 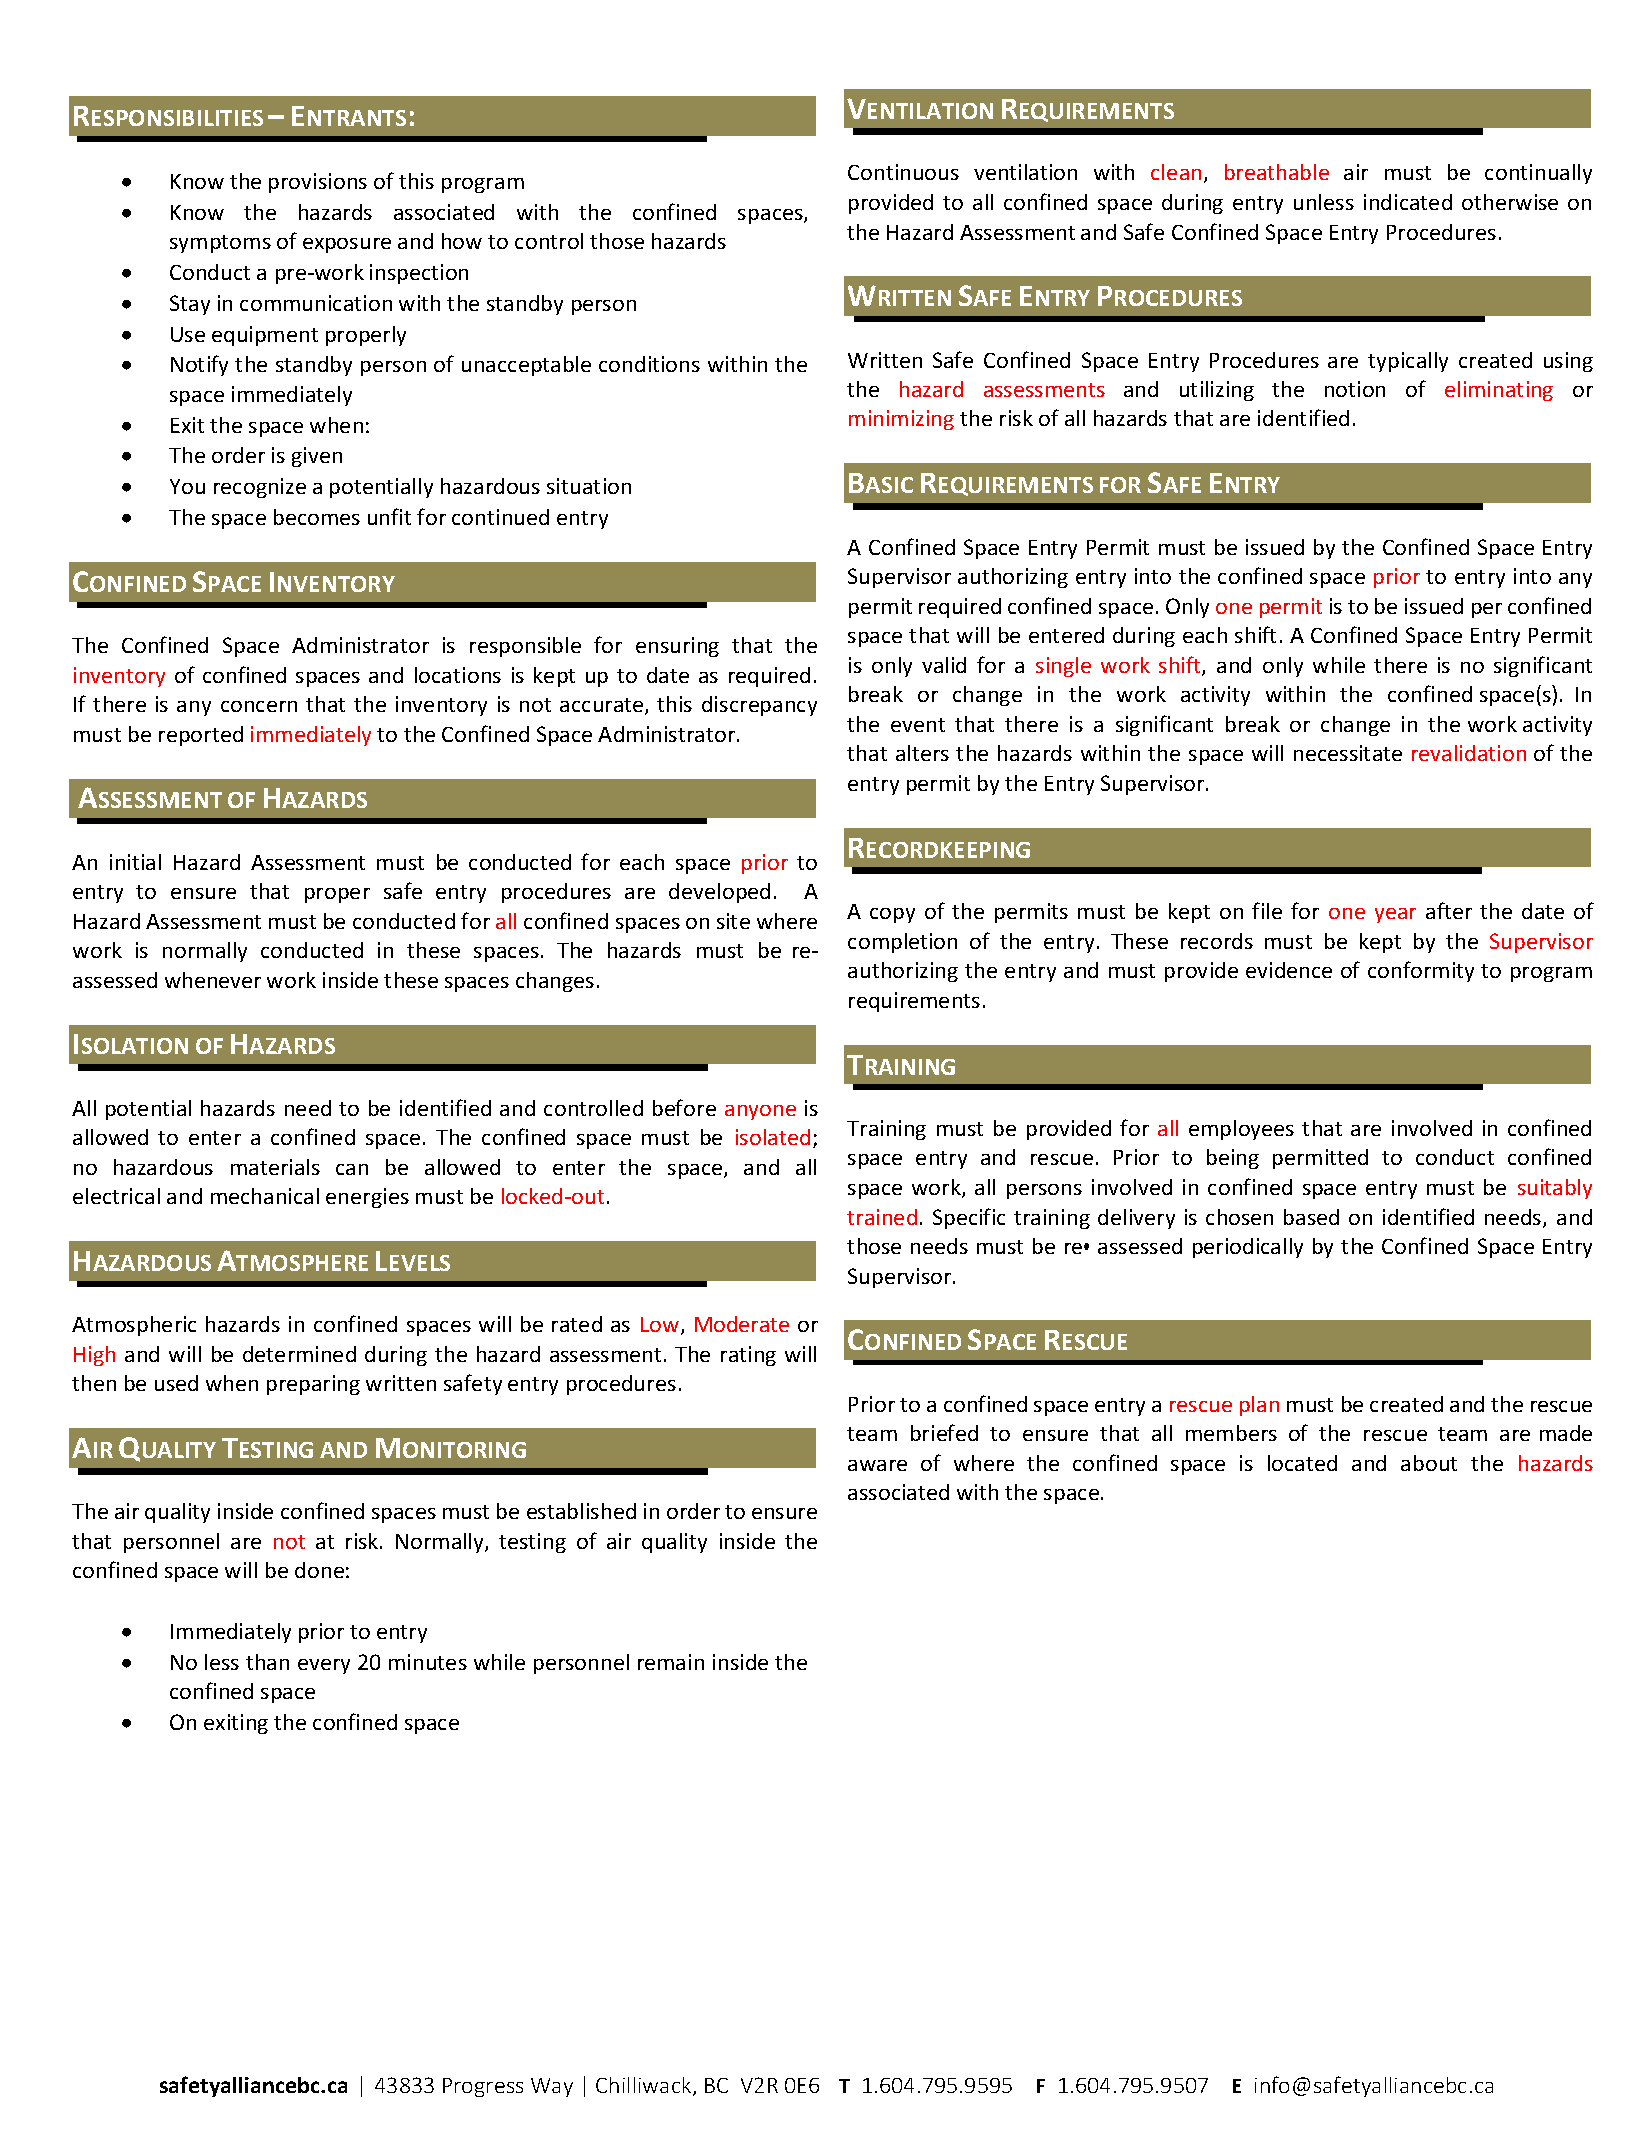 I want to click on symptoms, so click(x=220, y=244).
